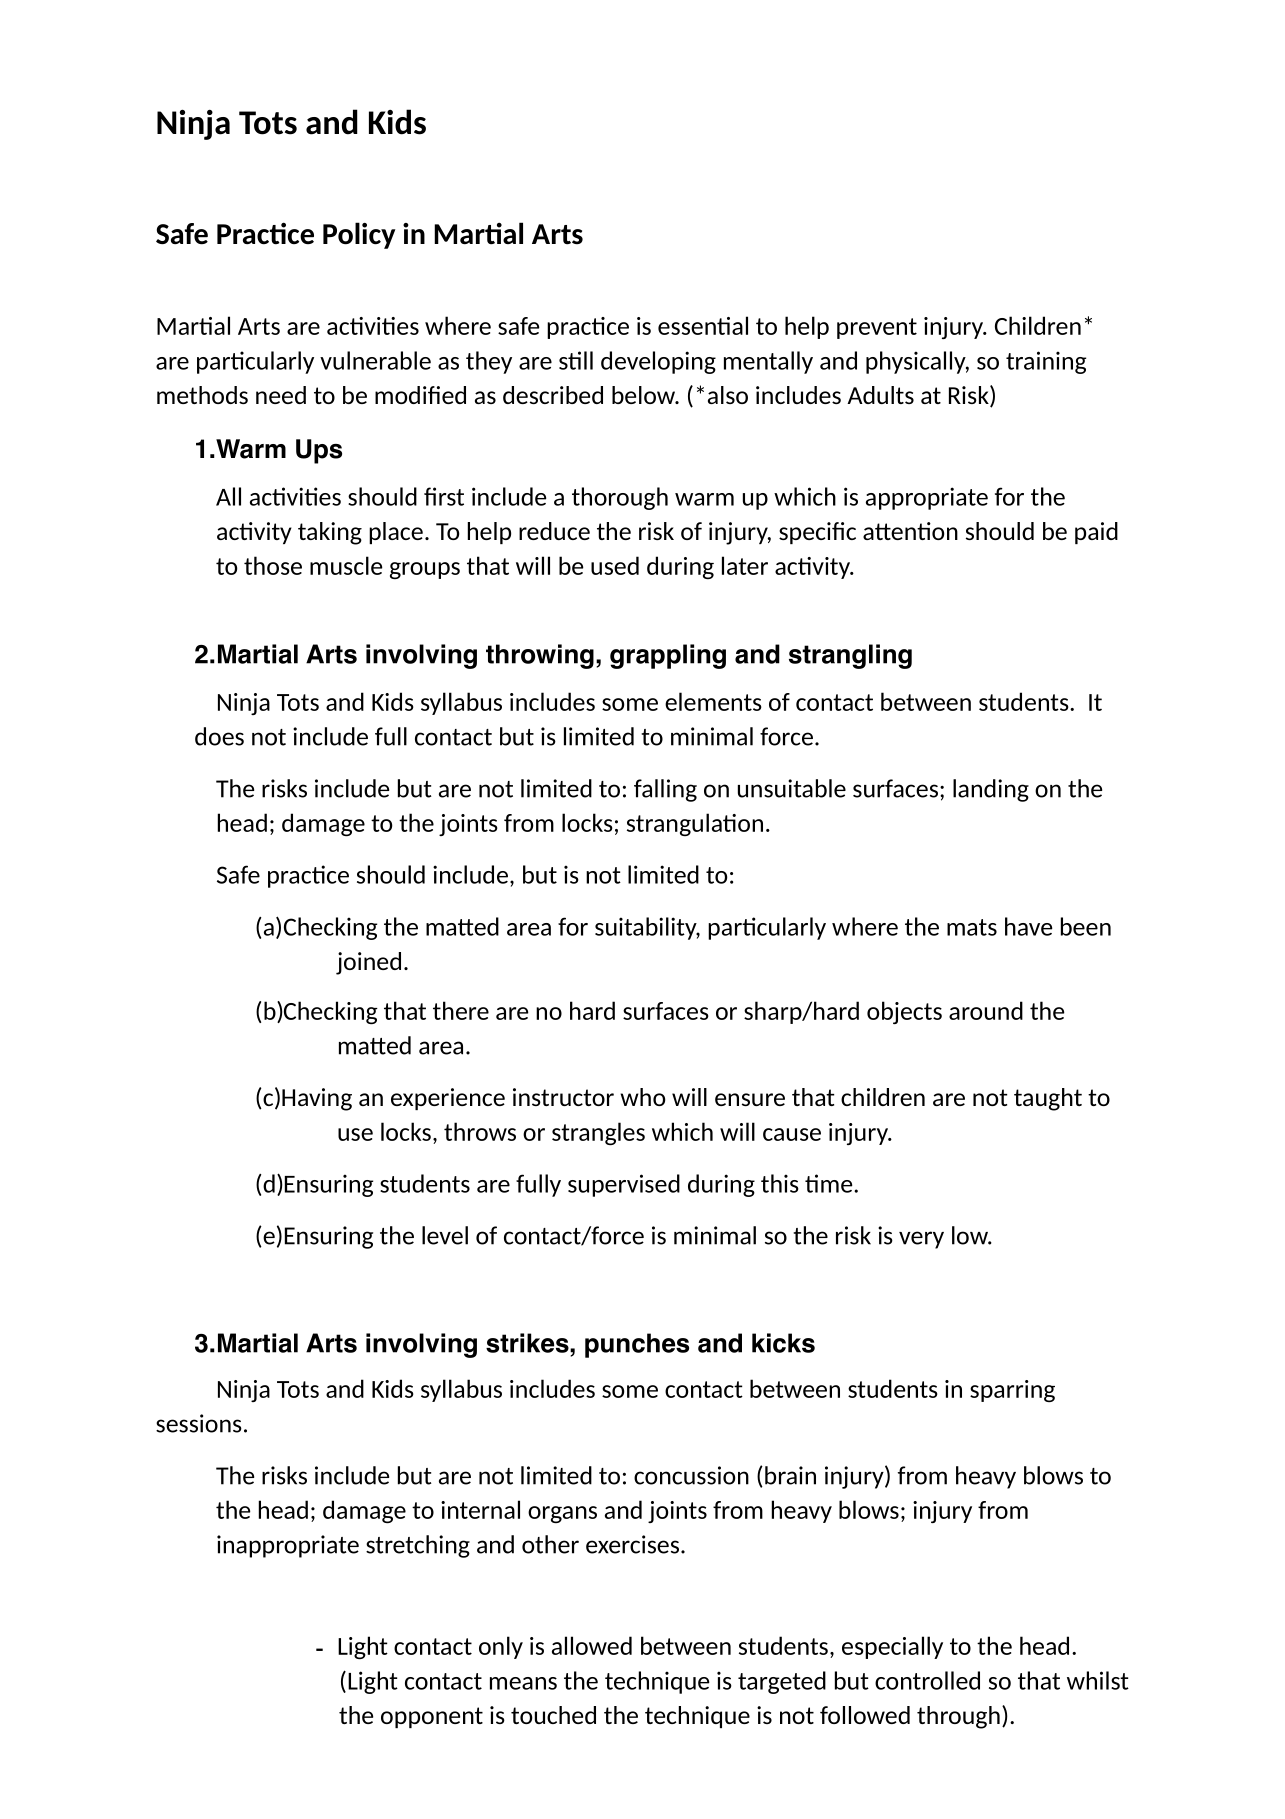 Image resolution: width=1285 pixels, height=1819 pixels. What do you see at coordinates (592, 1645) in the screenshot?
I see `allowed` at bounding box center [592, 1645].
